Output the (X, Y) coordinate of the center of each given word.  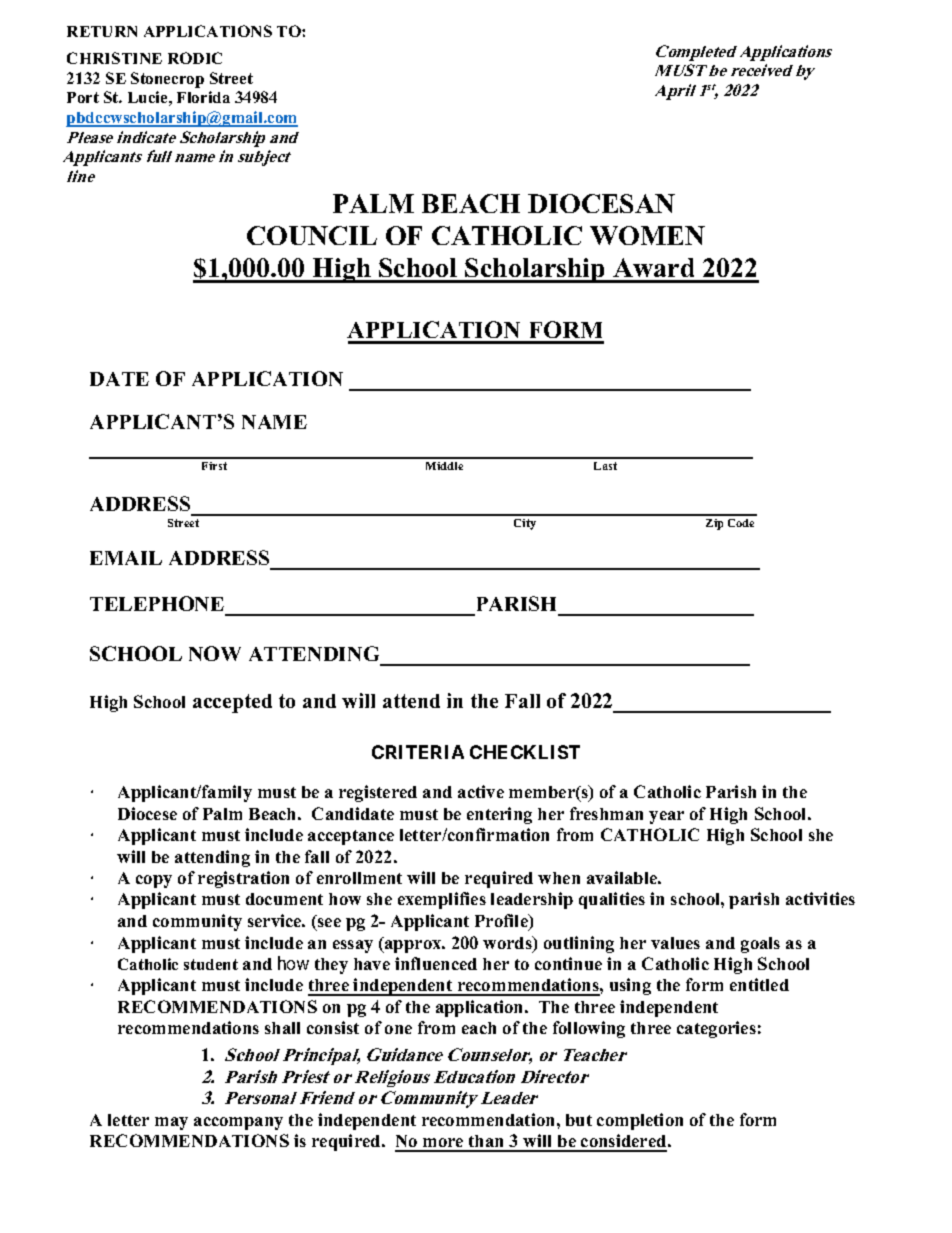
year (666, 817)
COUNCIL (312, 235)
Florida (203, 97)
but (579, 1120)
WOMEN (647, 235)
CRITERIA (418, 752)
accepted (232, 703)
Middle (444, 466)
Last (605, 466)
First (214, 466)
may (171, 1123)
